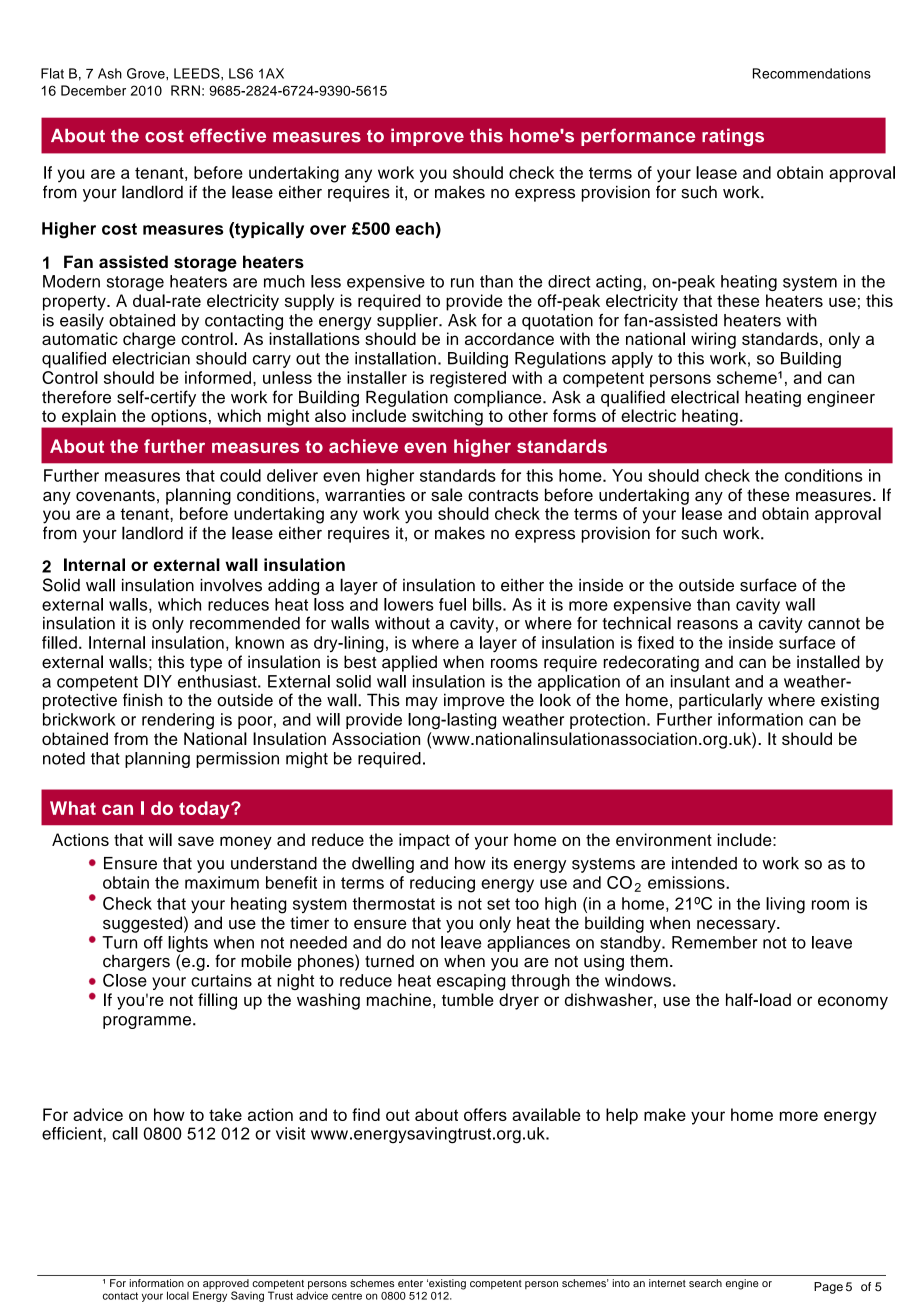 The image size is (924, 1308). I want to click on Close, so click(125, 980).
